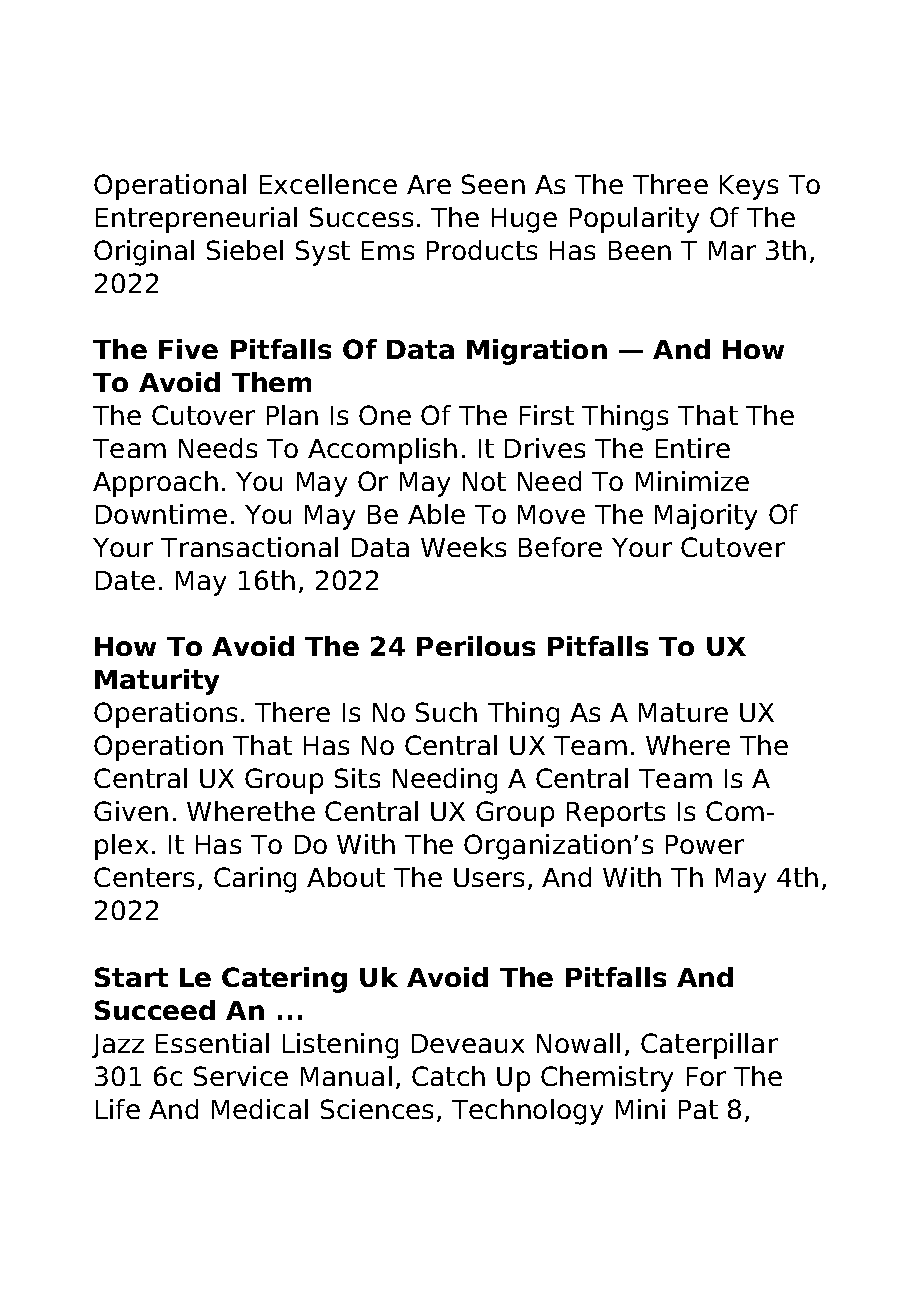 The height and width of the screenshot is (1311, 924). Describe the element at coordinates (489, 877) in the screenshot. I see `Users` at that location.
